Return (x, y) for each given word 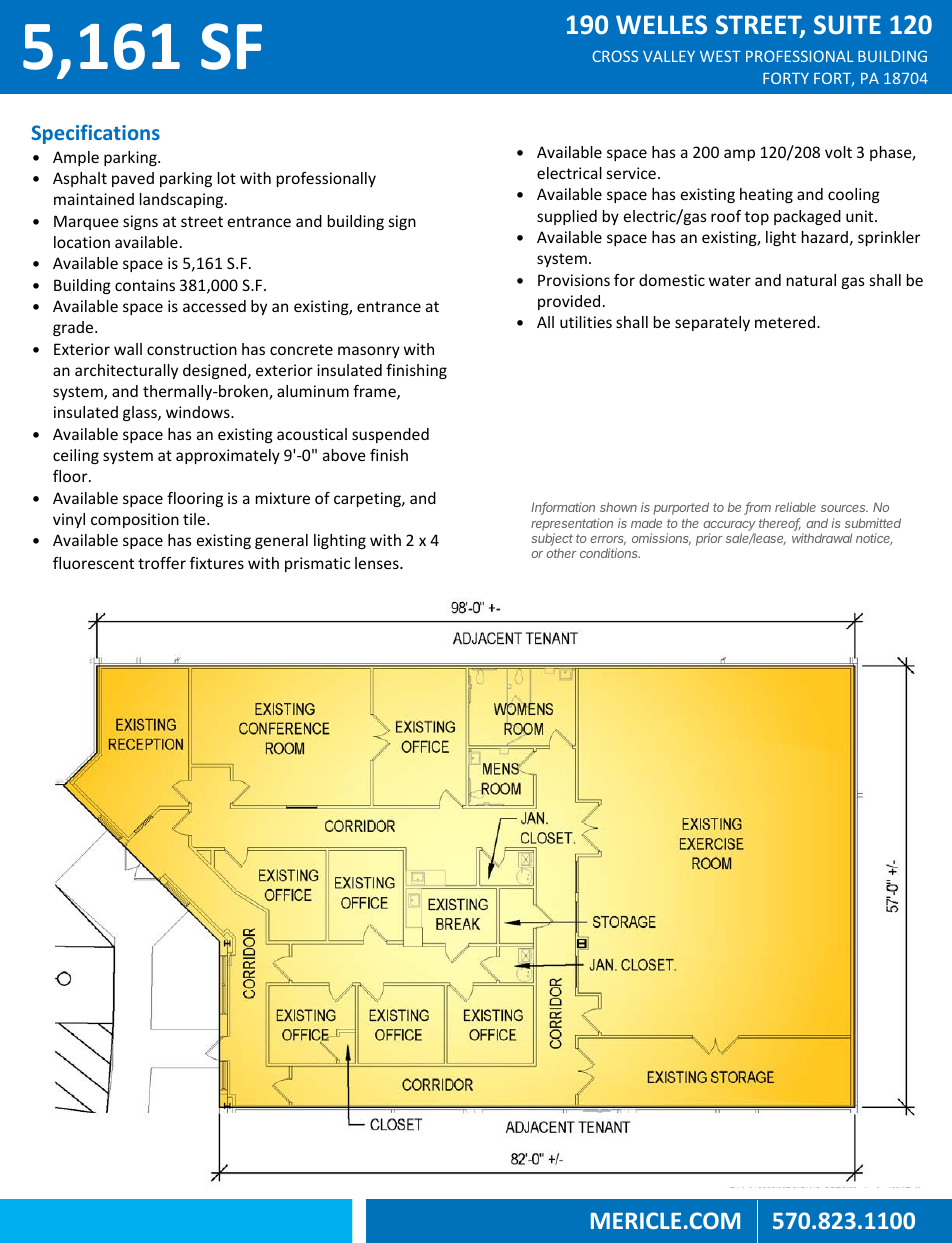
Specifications (96, 134)
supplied (567, 217)
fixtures (217, 563)
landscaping (183, 200)
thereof (780, 524)
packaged (807, 217)
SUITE (847, 24)
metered (786, 322)
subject (552, 541)
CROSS (615, 56)
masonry (369, 352)
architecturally (126, 371)
